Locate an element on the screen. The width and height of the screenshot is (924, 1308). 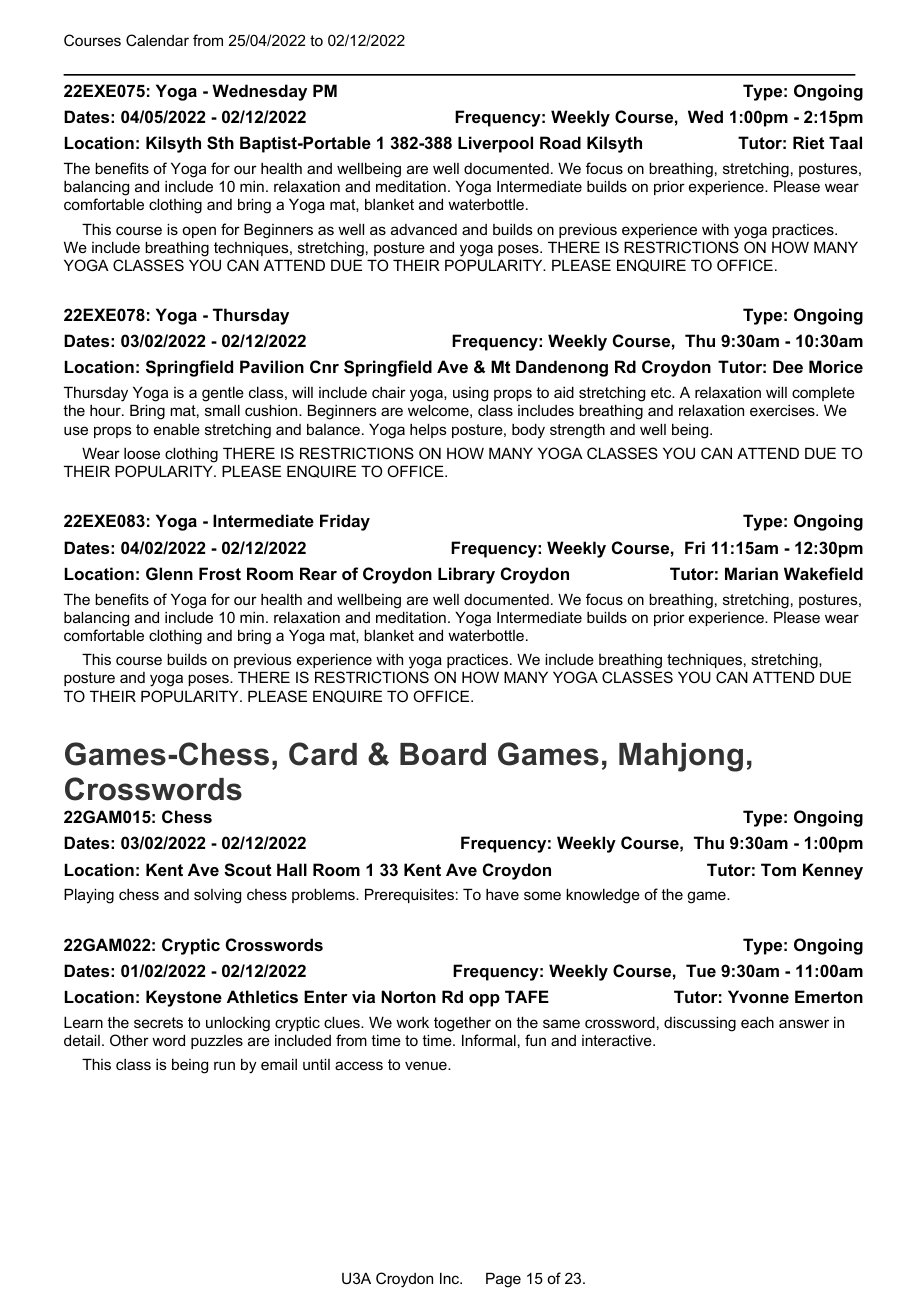
Mahjong is located at coordinates (681, 757).
